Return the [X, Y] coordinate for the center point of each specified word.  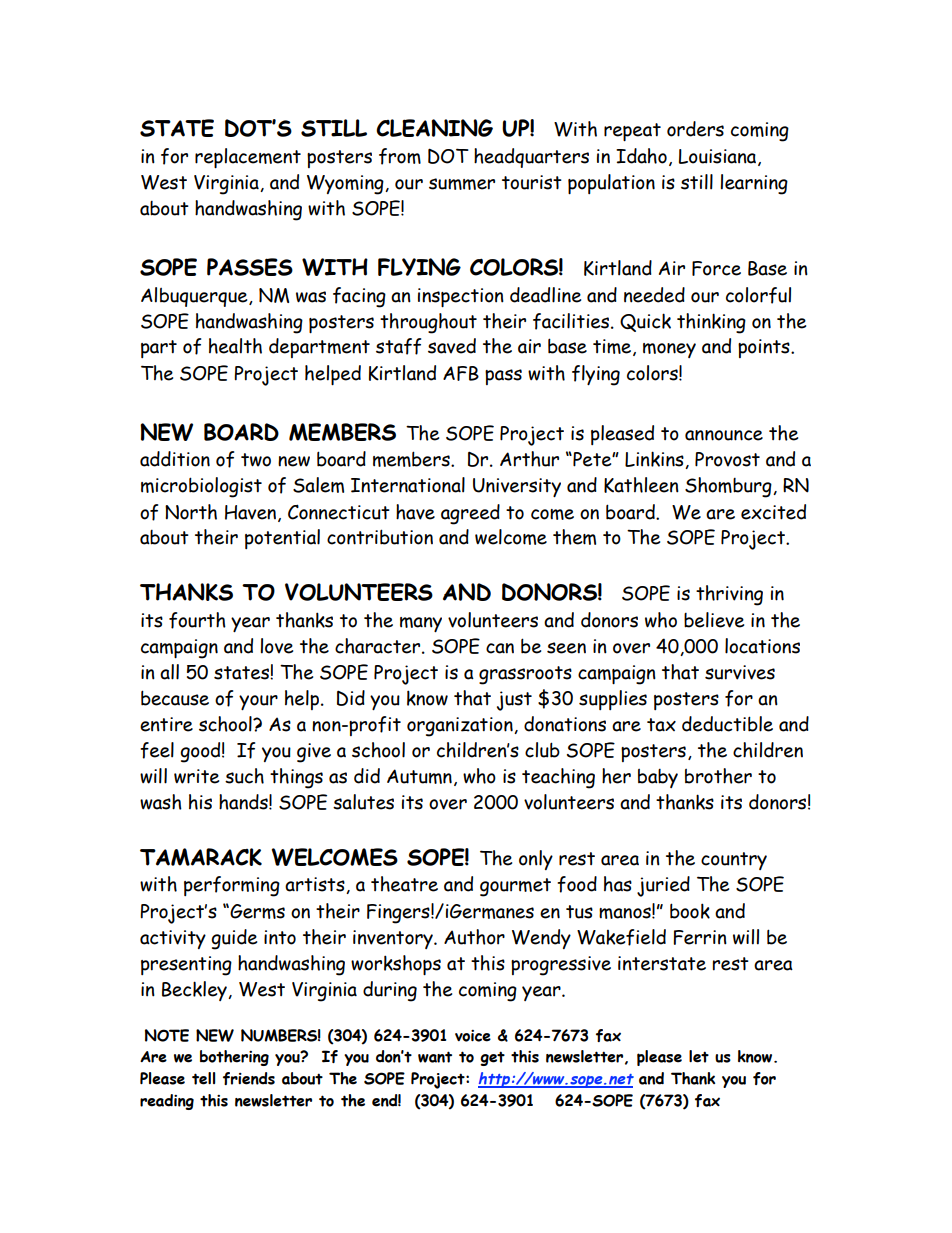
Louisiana [719, 157]
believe [714, 620]
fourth [197, 620]
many [421, 624]
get [492, 1058]
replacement [248, 158]
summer [462, 184]
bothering [234, 1058]
